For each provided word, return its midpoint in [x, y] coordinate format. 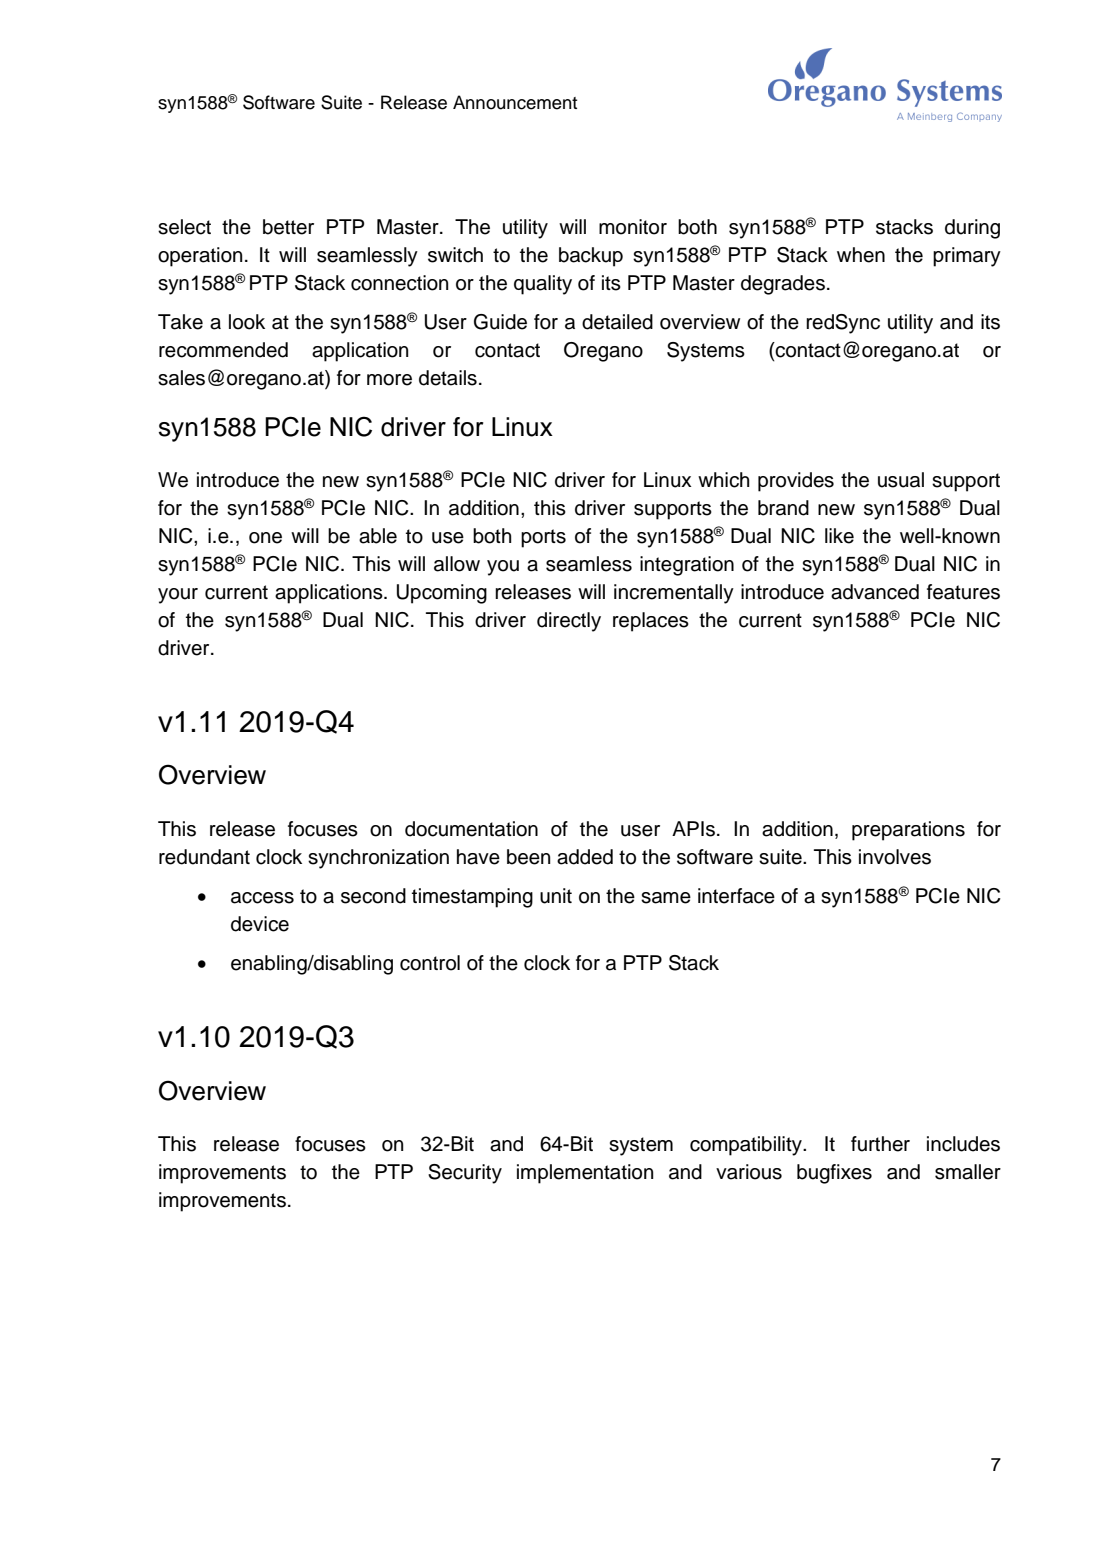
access [262, 898]
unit [556, 896]
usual [901, 480]
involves [895, 857]
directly [569, 622]
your [178, 596]
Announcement [515, 102]
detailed [617, 322]
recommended [223, 350]
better [288, 227]
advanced [875, 592]
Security [465, 1174]
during [972, 229]
